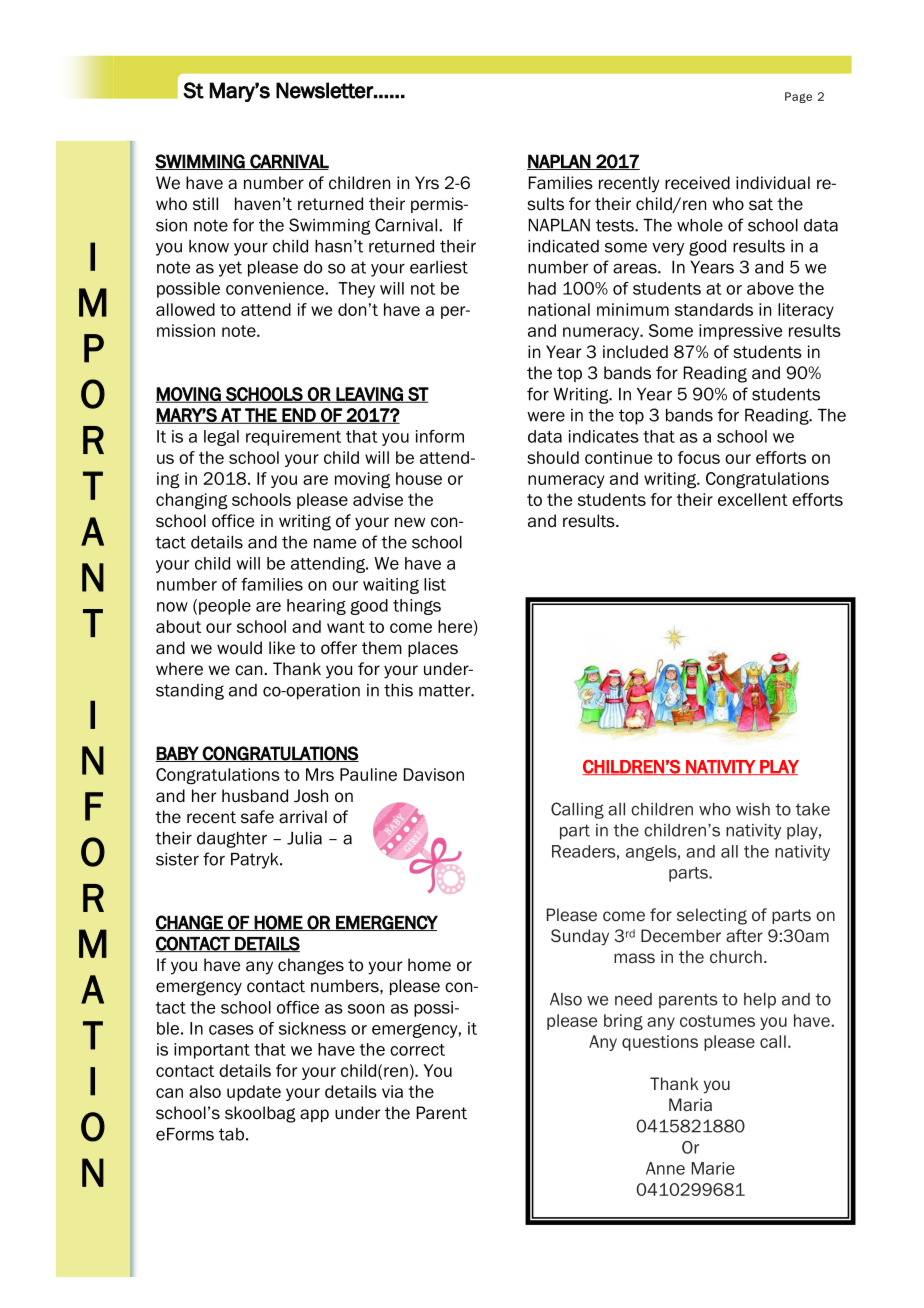 The height and width of the page is (1308, 924). What do you see at coordinates (798, 97) in the page?
I see `Page` at bounding box center [798, 97].
